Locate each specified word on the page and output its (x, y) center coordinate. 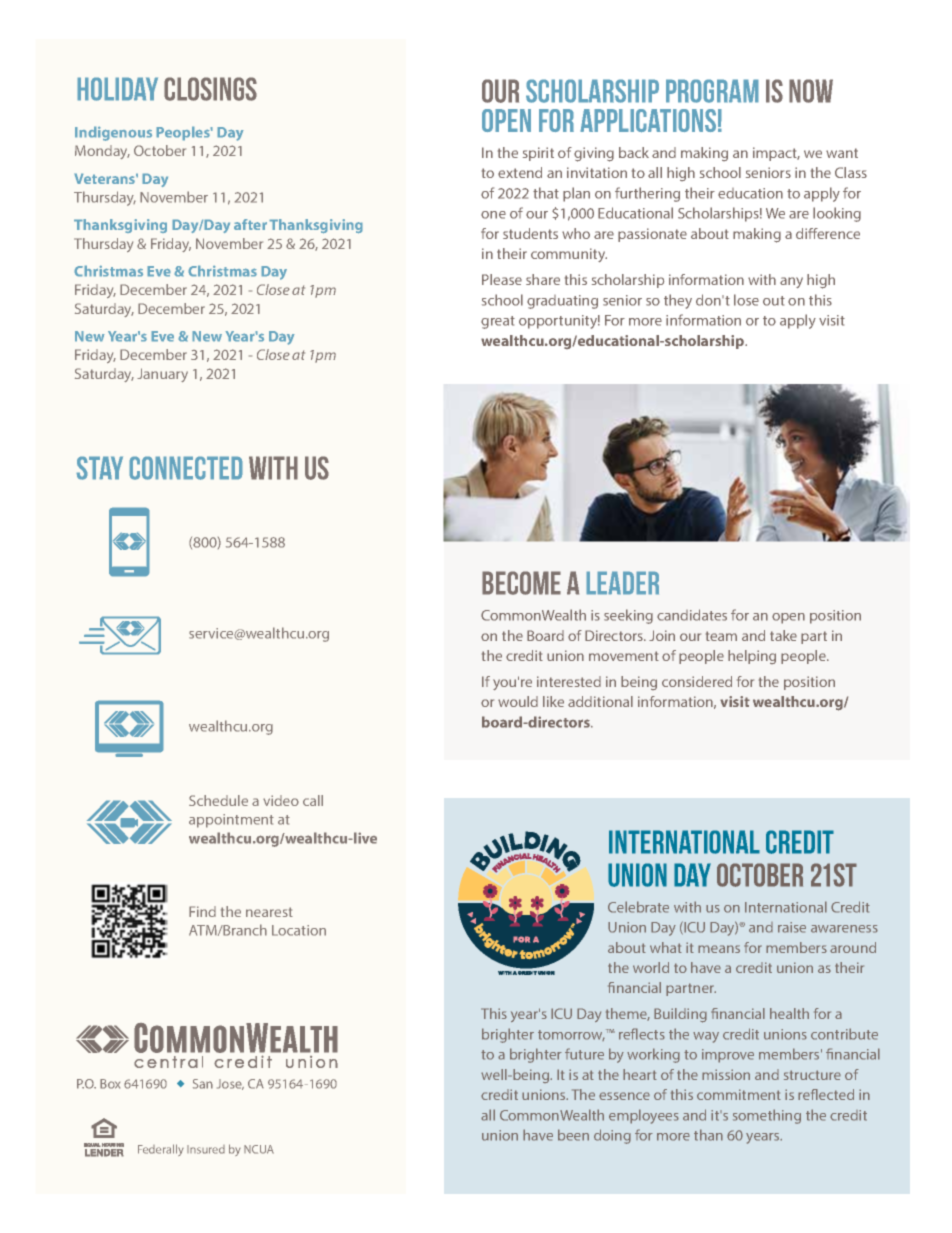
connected (186, 468)
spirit (538, 154)
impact (776, 154)
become (521, 583)
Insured (206, 1149)
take (783, 635)
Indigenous (113, 133)
